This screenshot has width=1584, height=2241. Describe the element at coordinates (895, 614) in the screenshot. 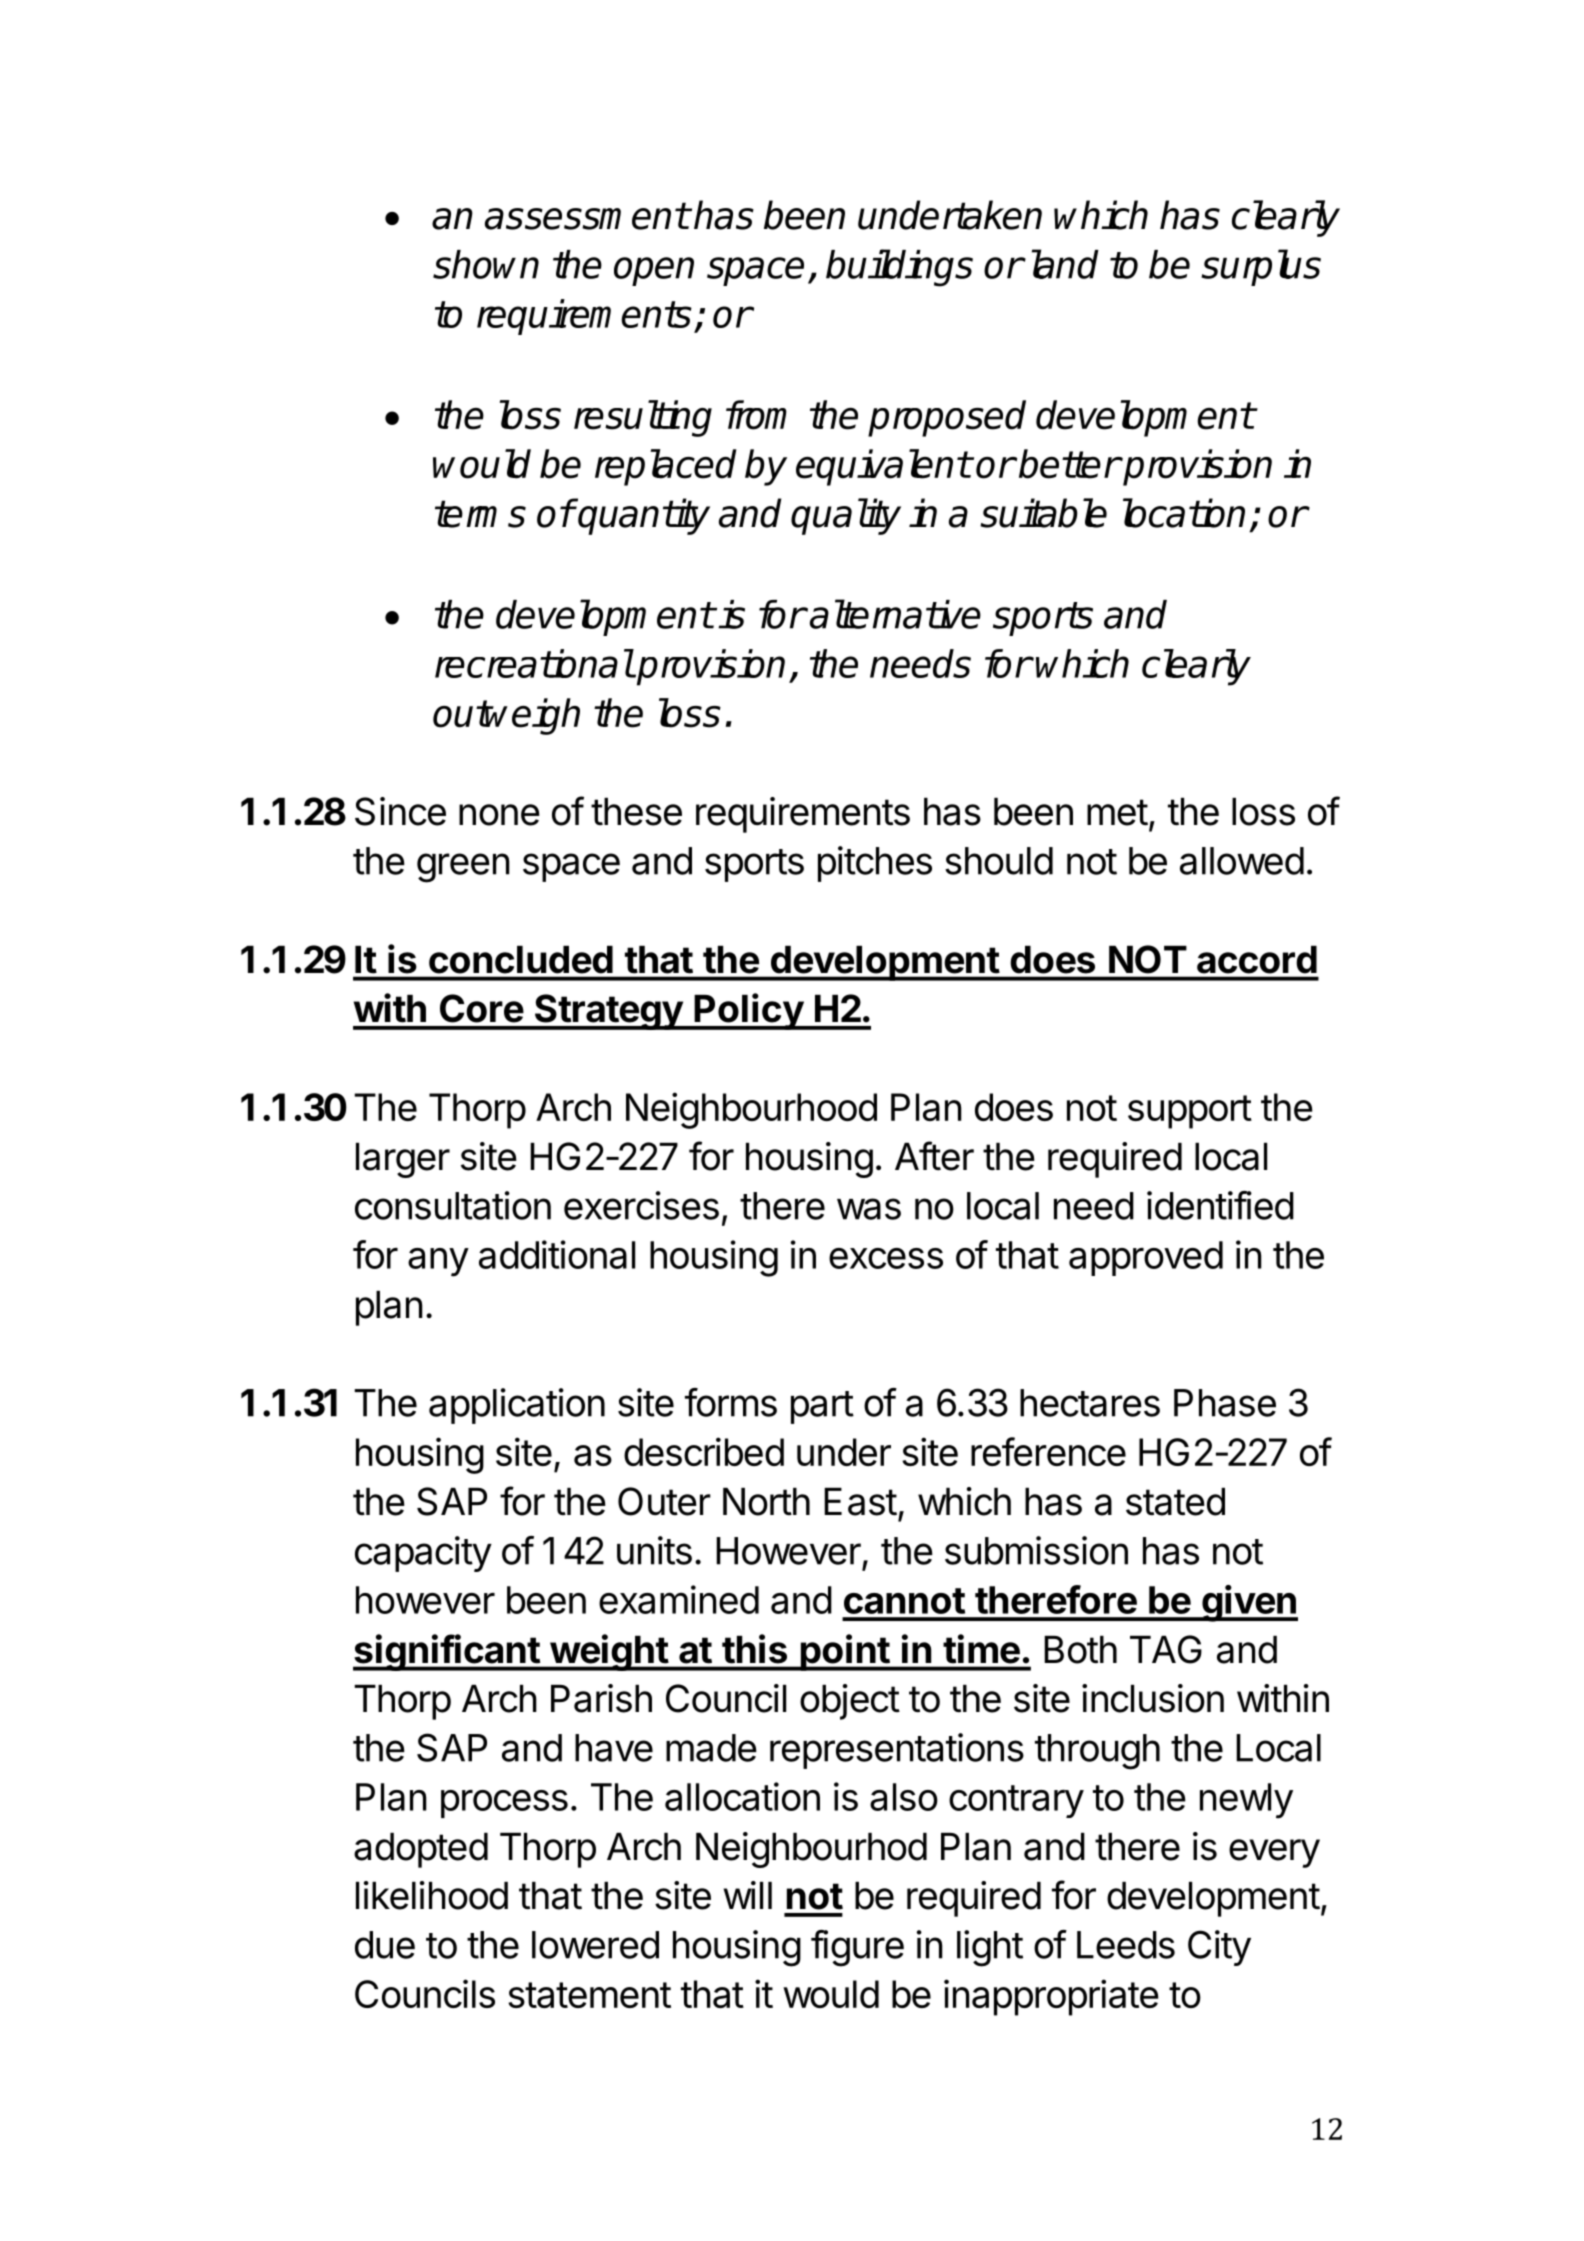

I see `alternative` at that location.
